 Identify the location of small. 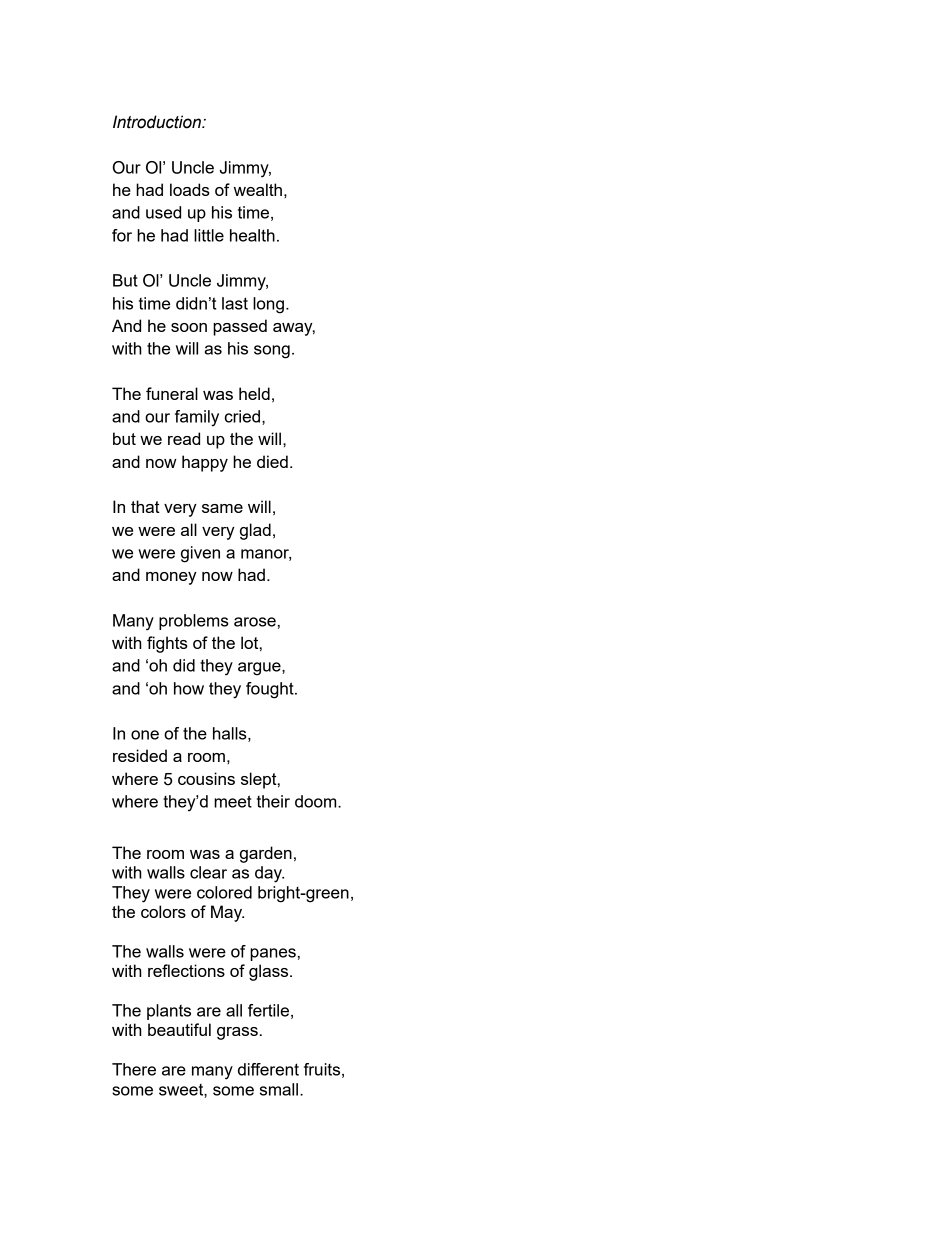
(280, 1089).
